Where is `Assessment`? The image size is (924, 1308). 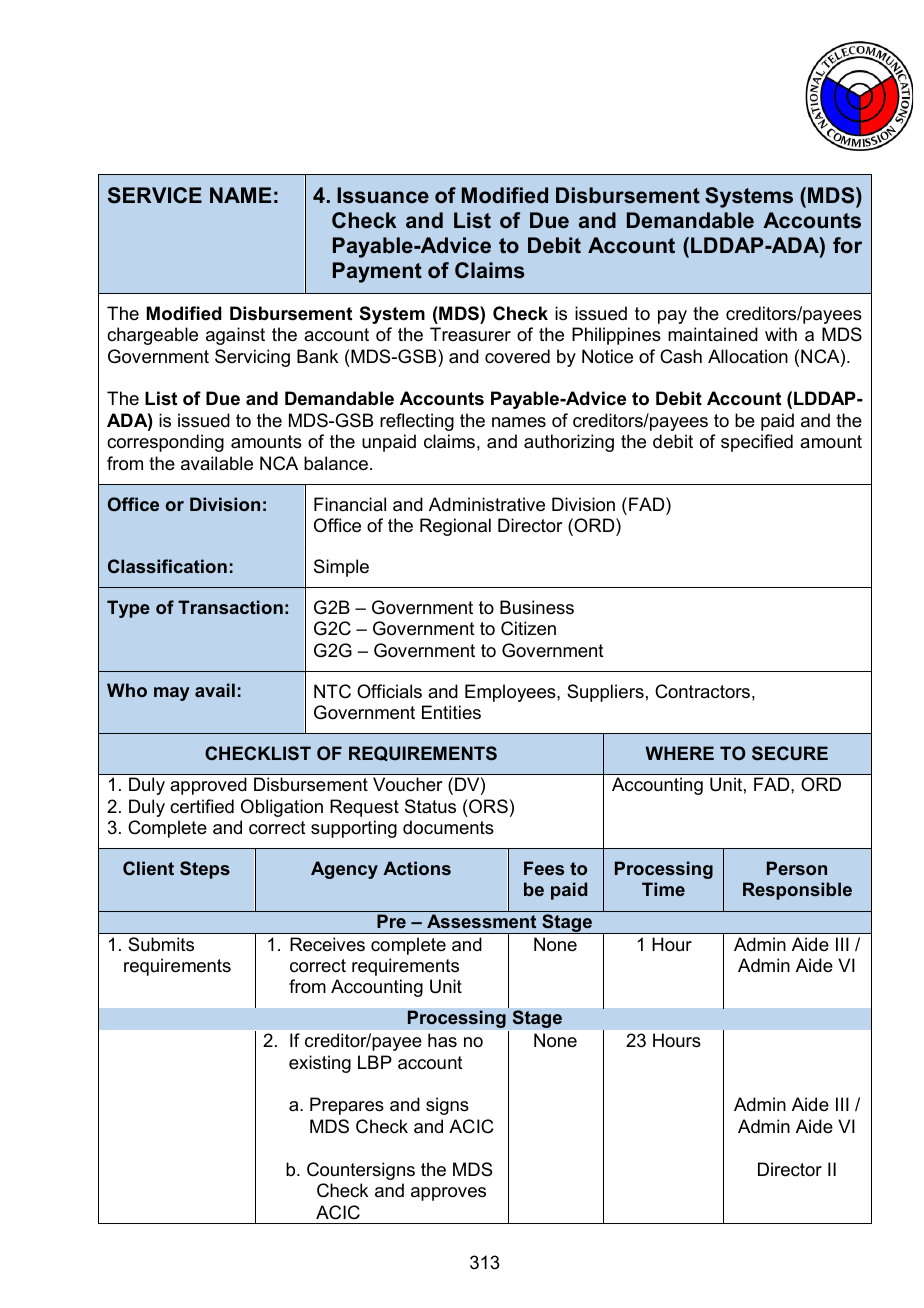 Assessment is located at coordinates (481, 921).
